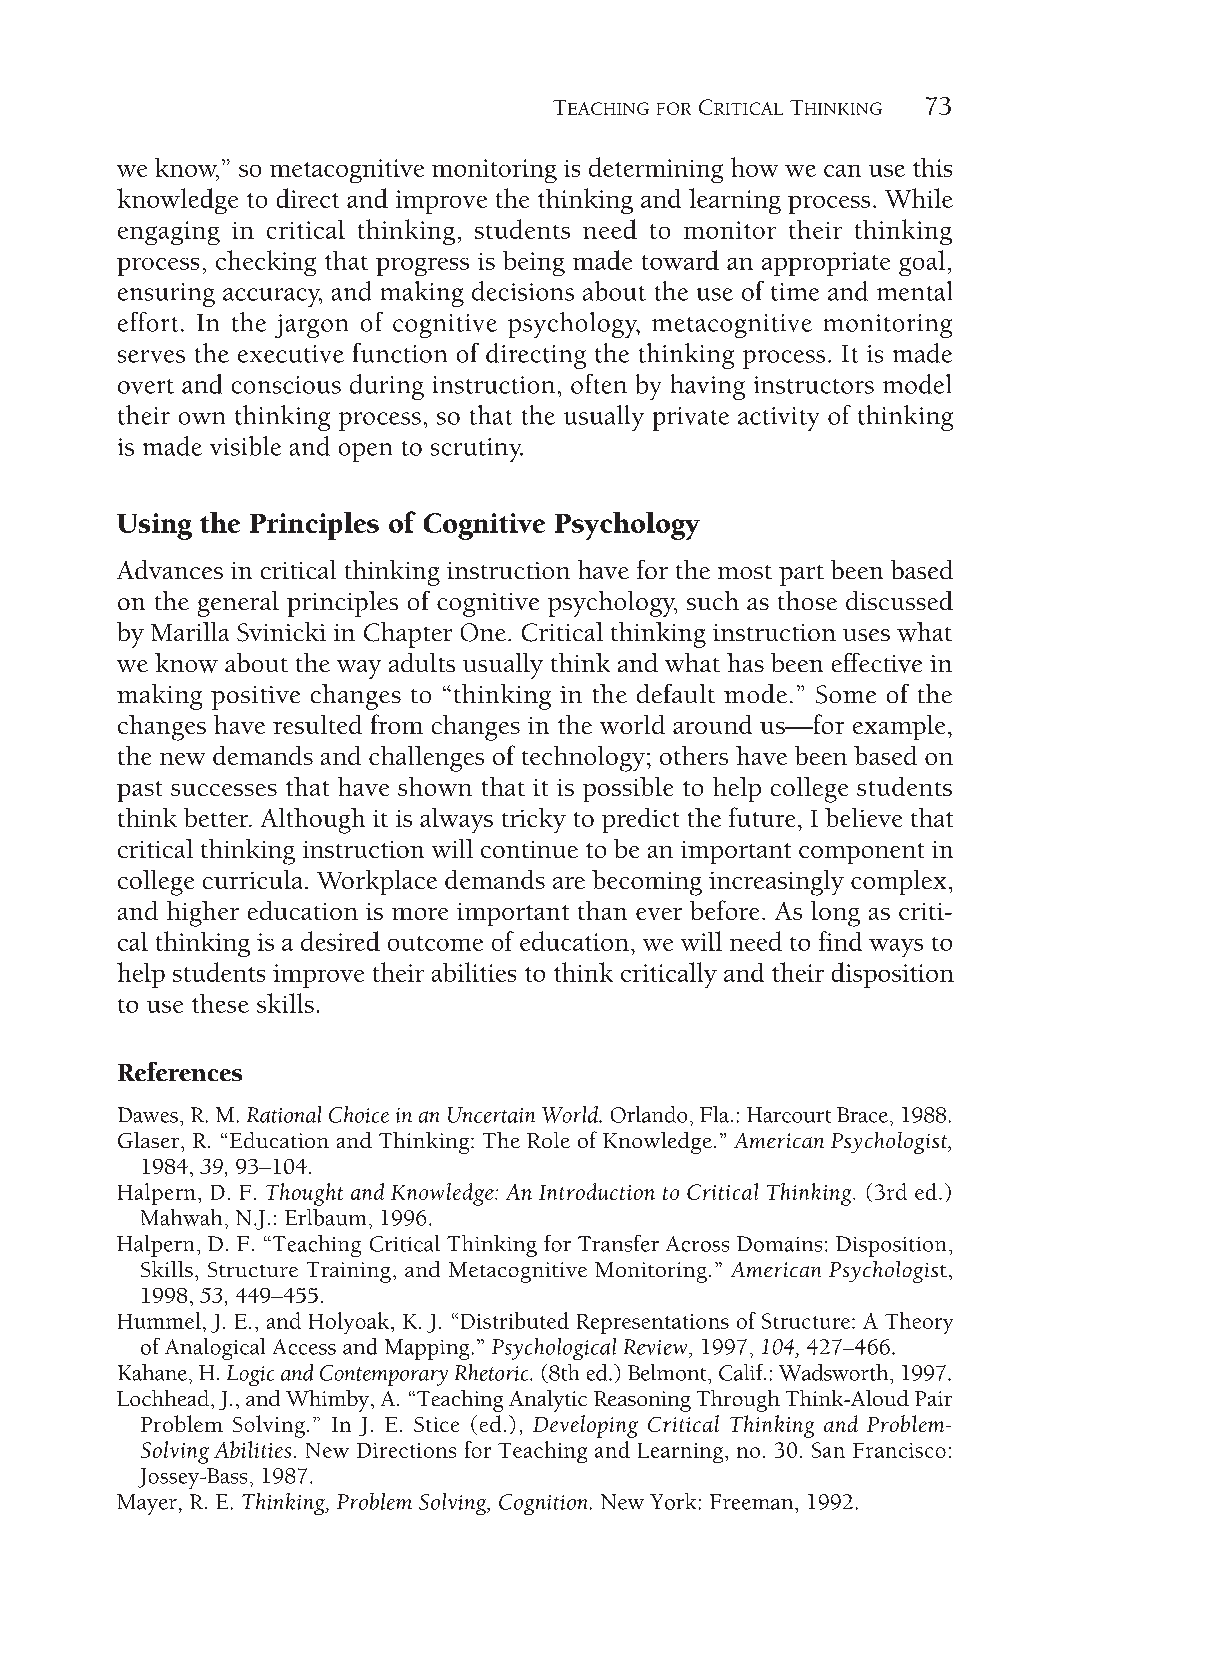 This document has height=1672, width=1208. I want to click on being, so click(534, 263).
